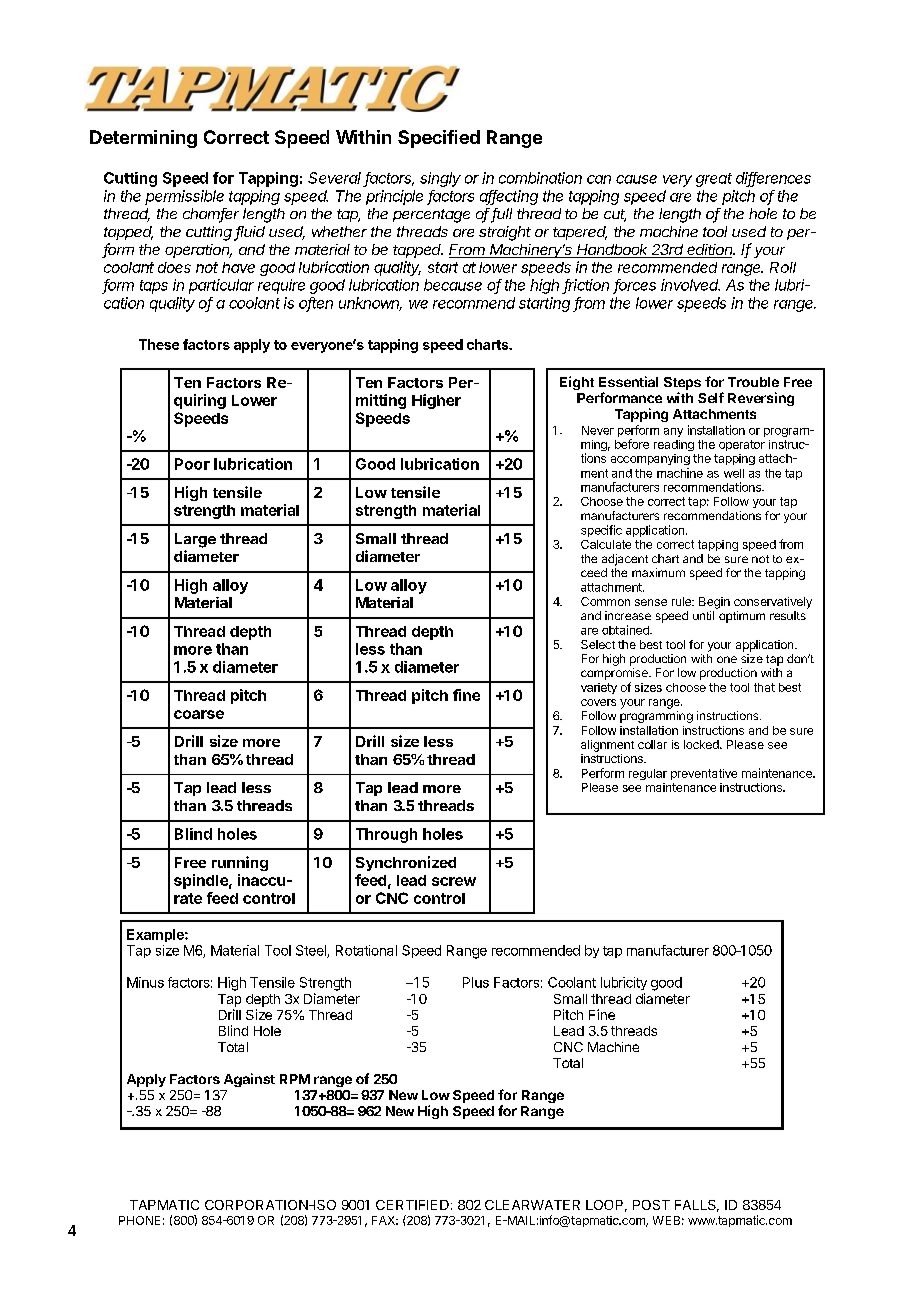 The width and height of the screenshot is (924, 1308). What do you see at coordinates (440, 179) in the screenshot?
I see `singly` at bounding box center [440, 179].
